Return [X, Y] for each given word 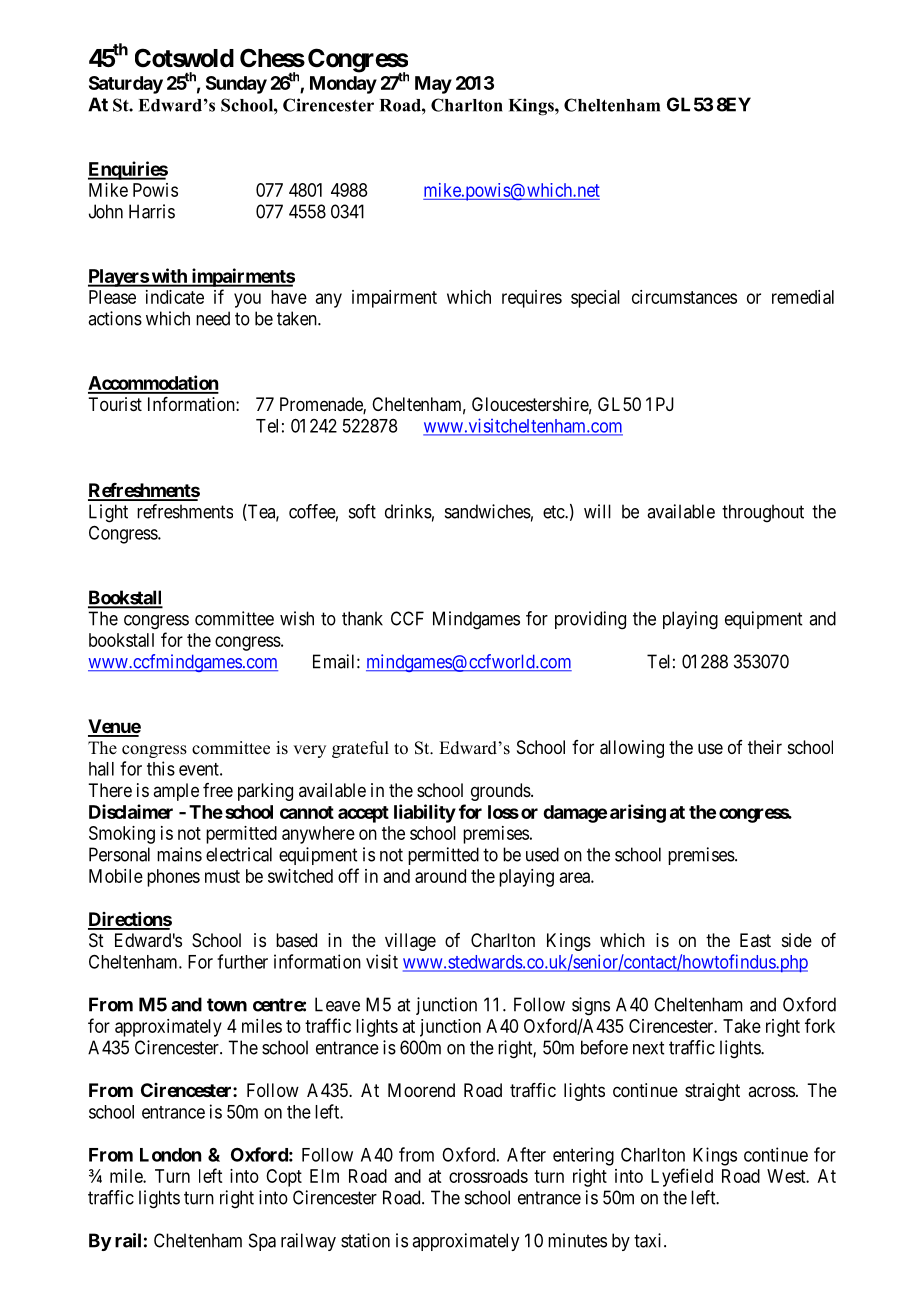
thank [362, 618]
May [433, 85]
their [765, 747]
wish [297, 618]
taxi [649, 1240]
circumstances [684, 297]
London [170, 1155]
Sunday [236, 85]
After [526, 1154]
